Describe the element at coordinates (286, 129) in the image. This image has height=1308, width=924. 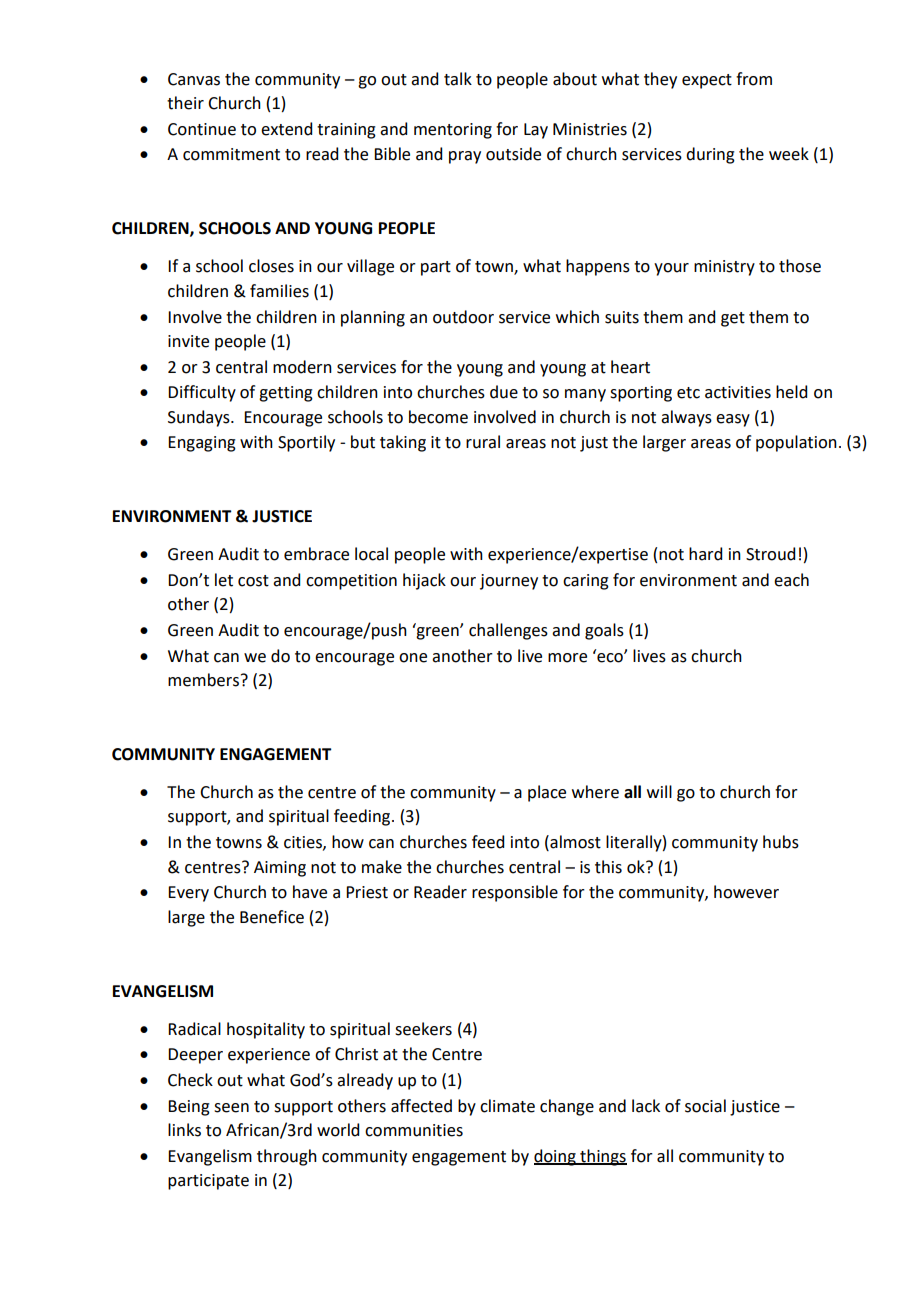
I see `extend` at that location.
